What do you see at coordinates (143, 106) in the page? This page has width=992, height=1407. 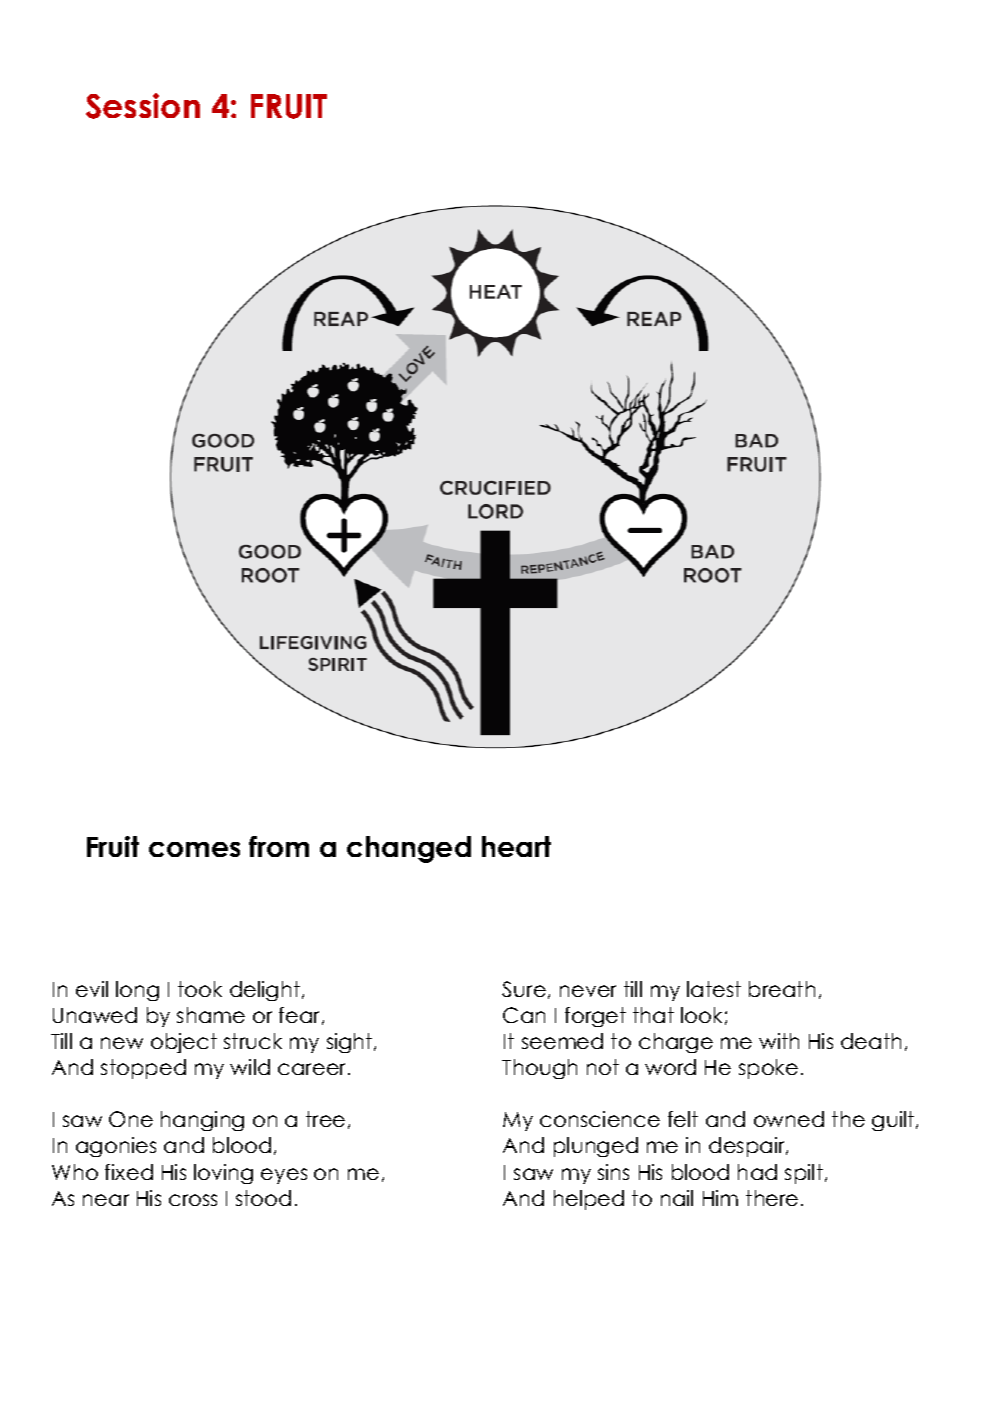 I see `Session` at bounding box center [143, 106].
